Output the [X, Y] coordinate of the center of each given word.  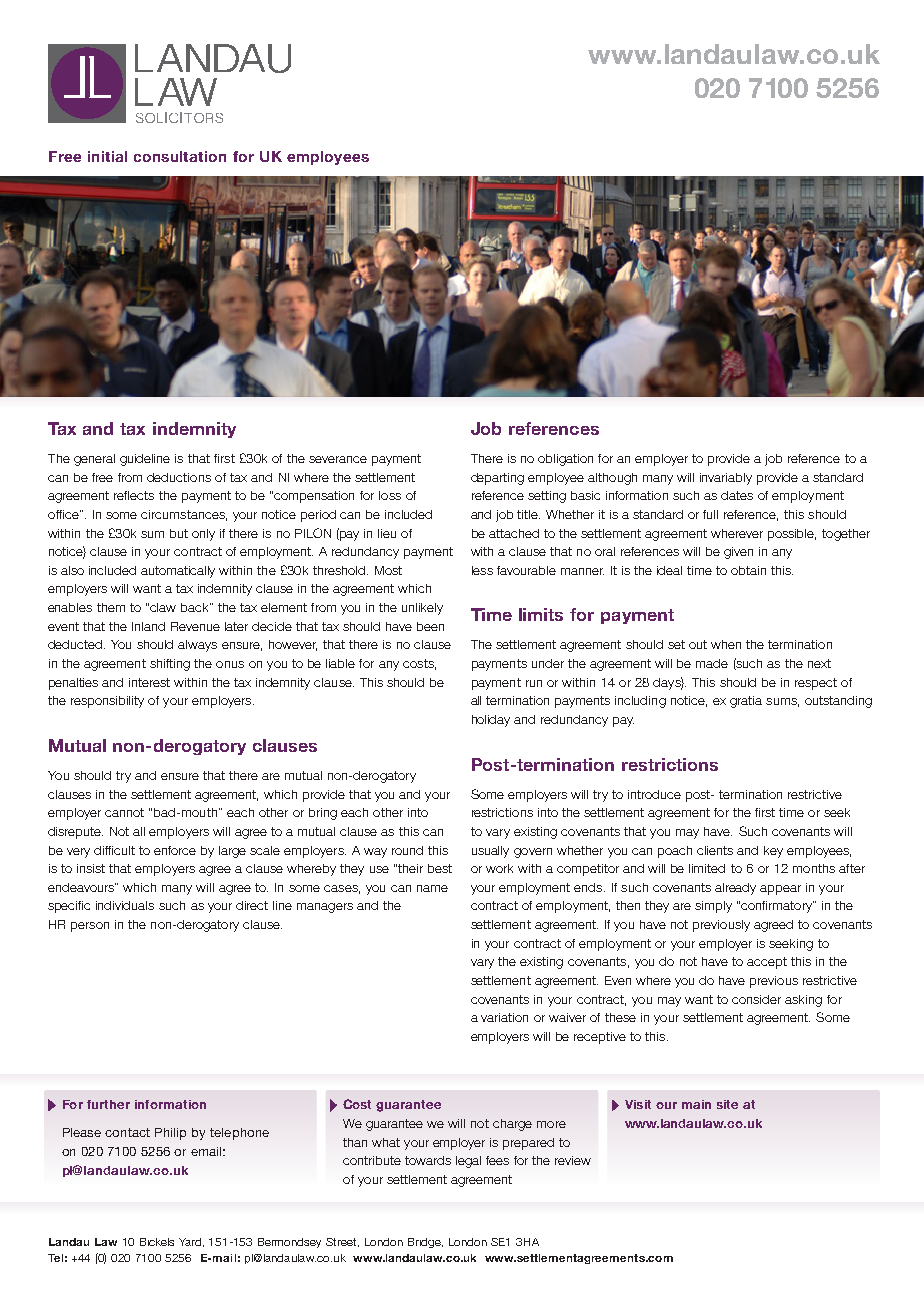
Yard [191, 1242]
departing [497, 479]
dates [737, 495]
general [94, 460]
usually [490, 852]
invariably [726, 479]
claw [163, 607]
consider [756, 999]
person [90, 927]
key [773, 852]
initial [107, 156]
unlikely [422, 609]
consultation [180, 156]
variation [504, 1017]
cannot [124, 812]
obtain [748, 570]
